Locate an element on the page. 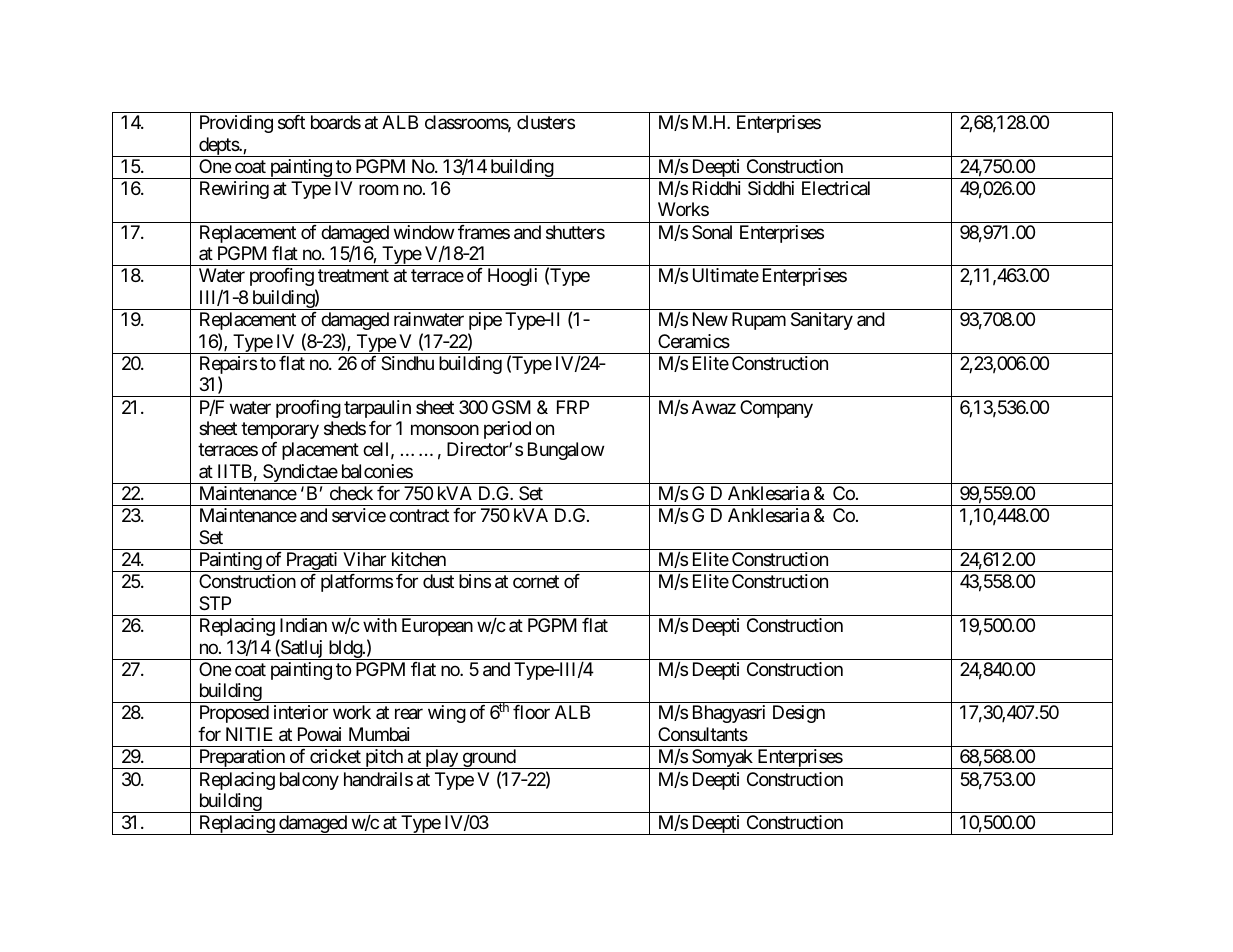 The height and width of the page is (952, 1233). Pragati is located at coordinates (311, 562).
